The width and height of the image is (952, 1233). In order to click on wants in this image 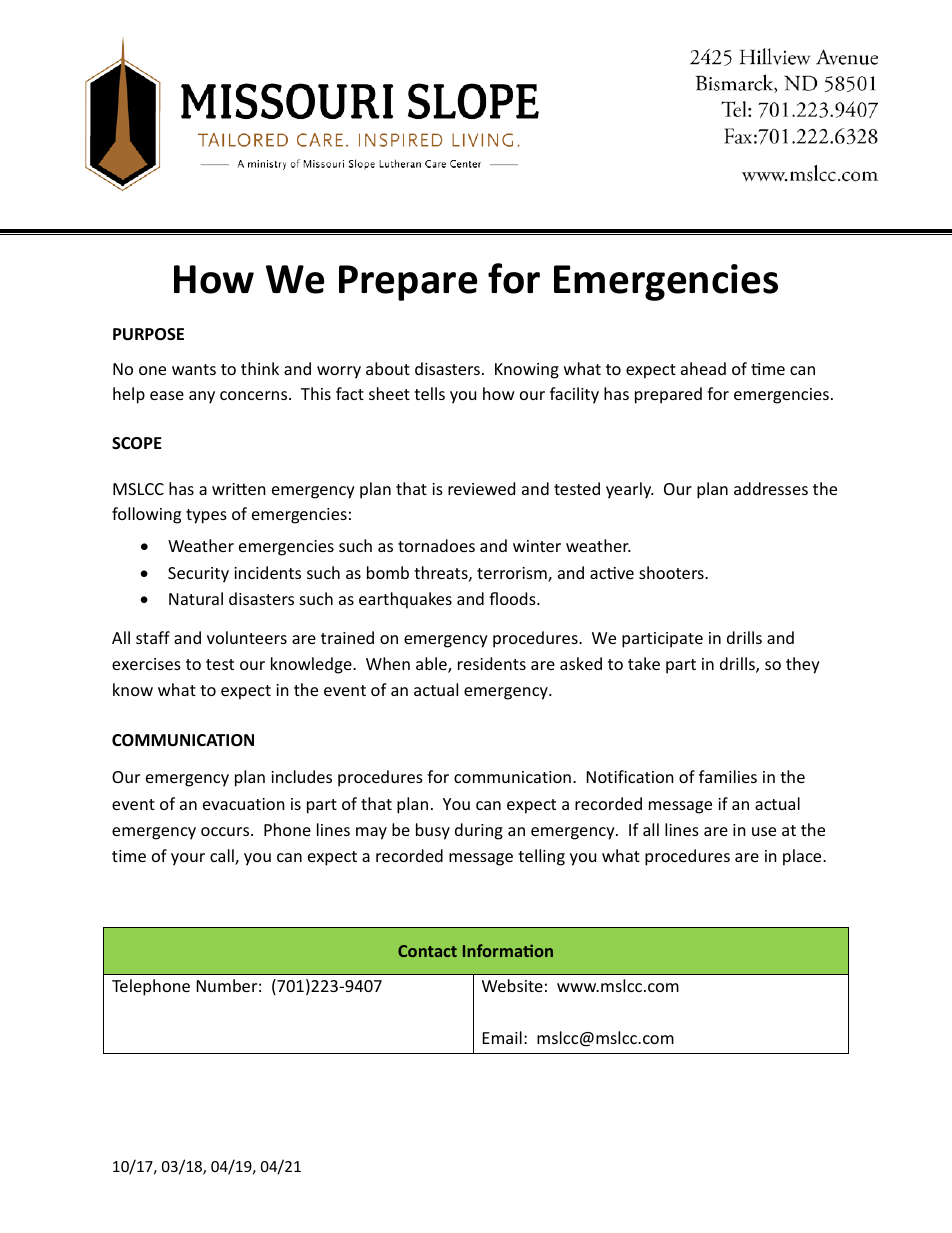, I will do `click(194, 369)`.
